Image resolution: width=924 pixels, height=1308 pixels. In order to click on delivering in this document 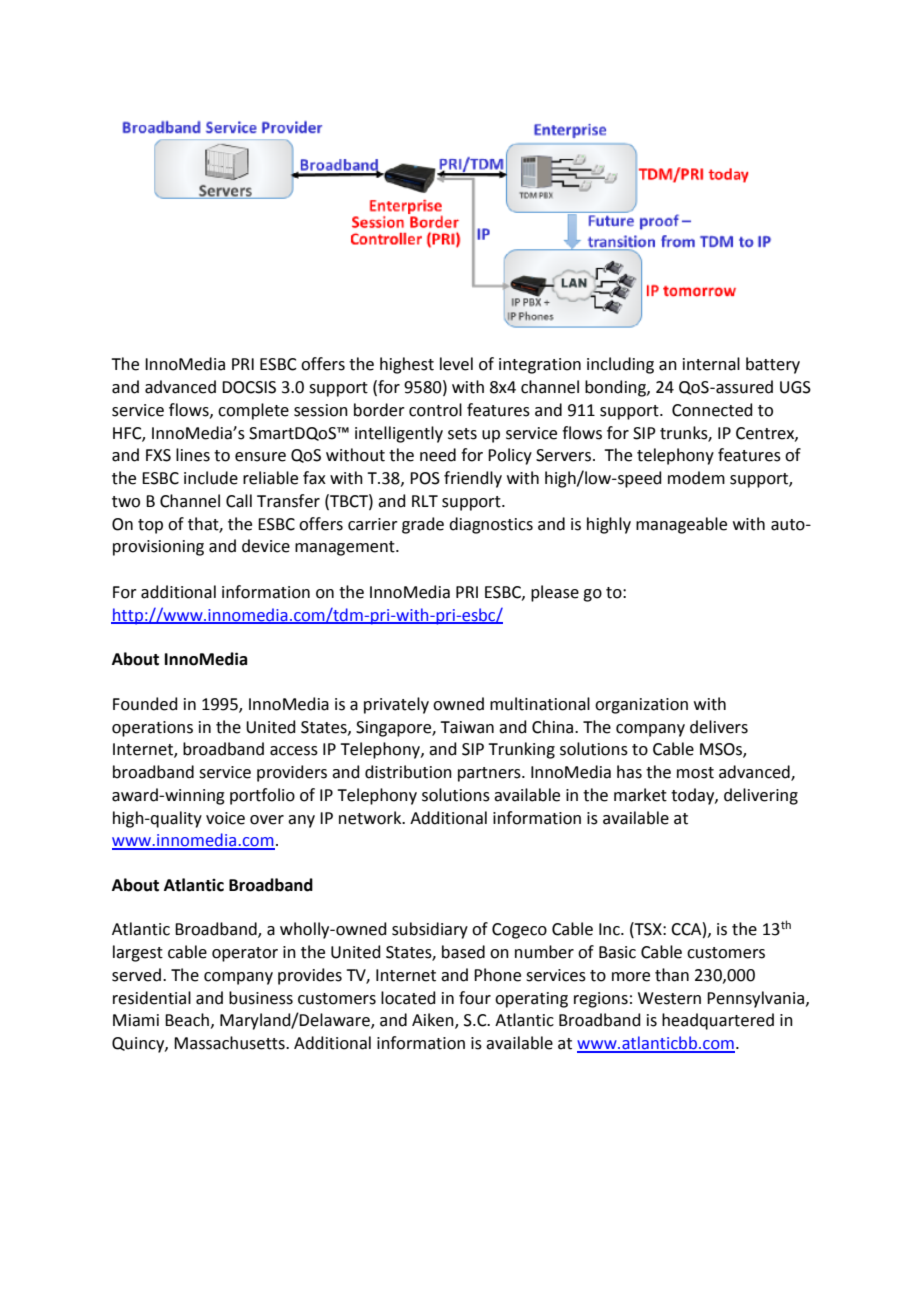, I will do `click(761, 796)`.
